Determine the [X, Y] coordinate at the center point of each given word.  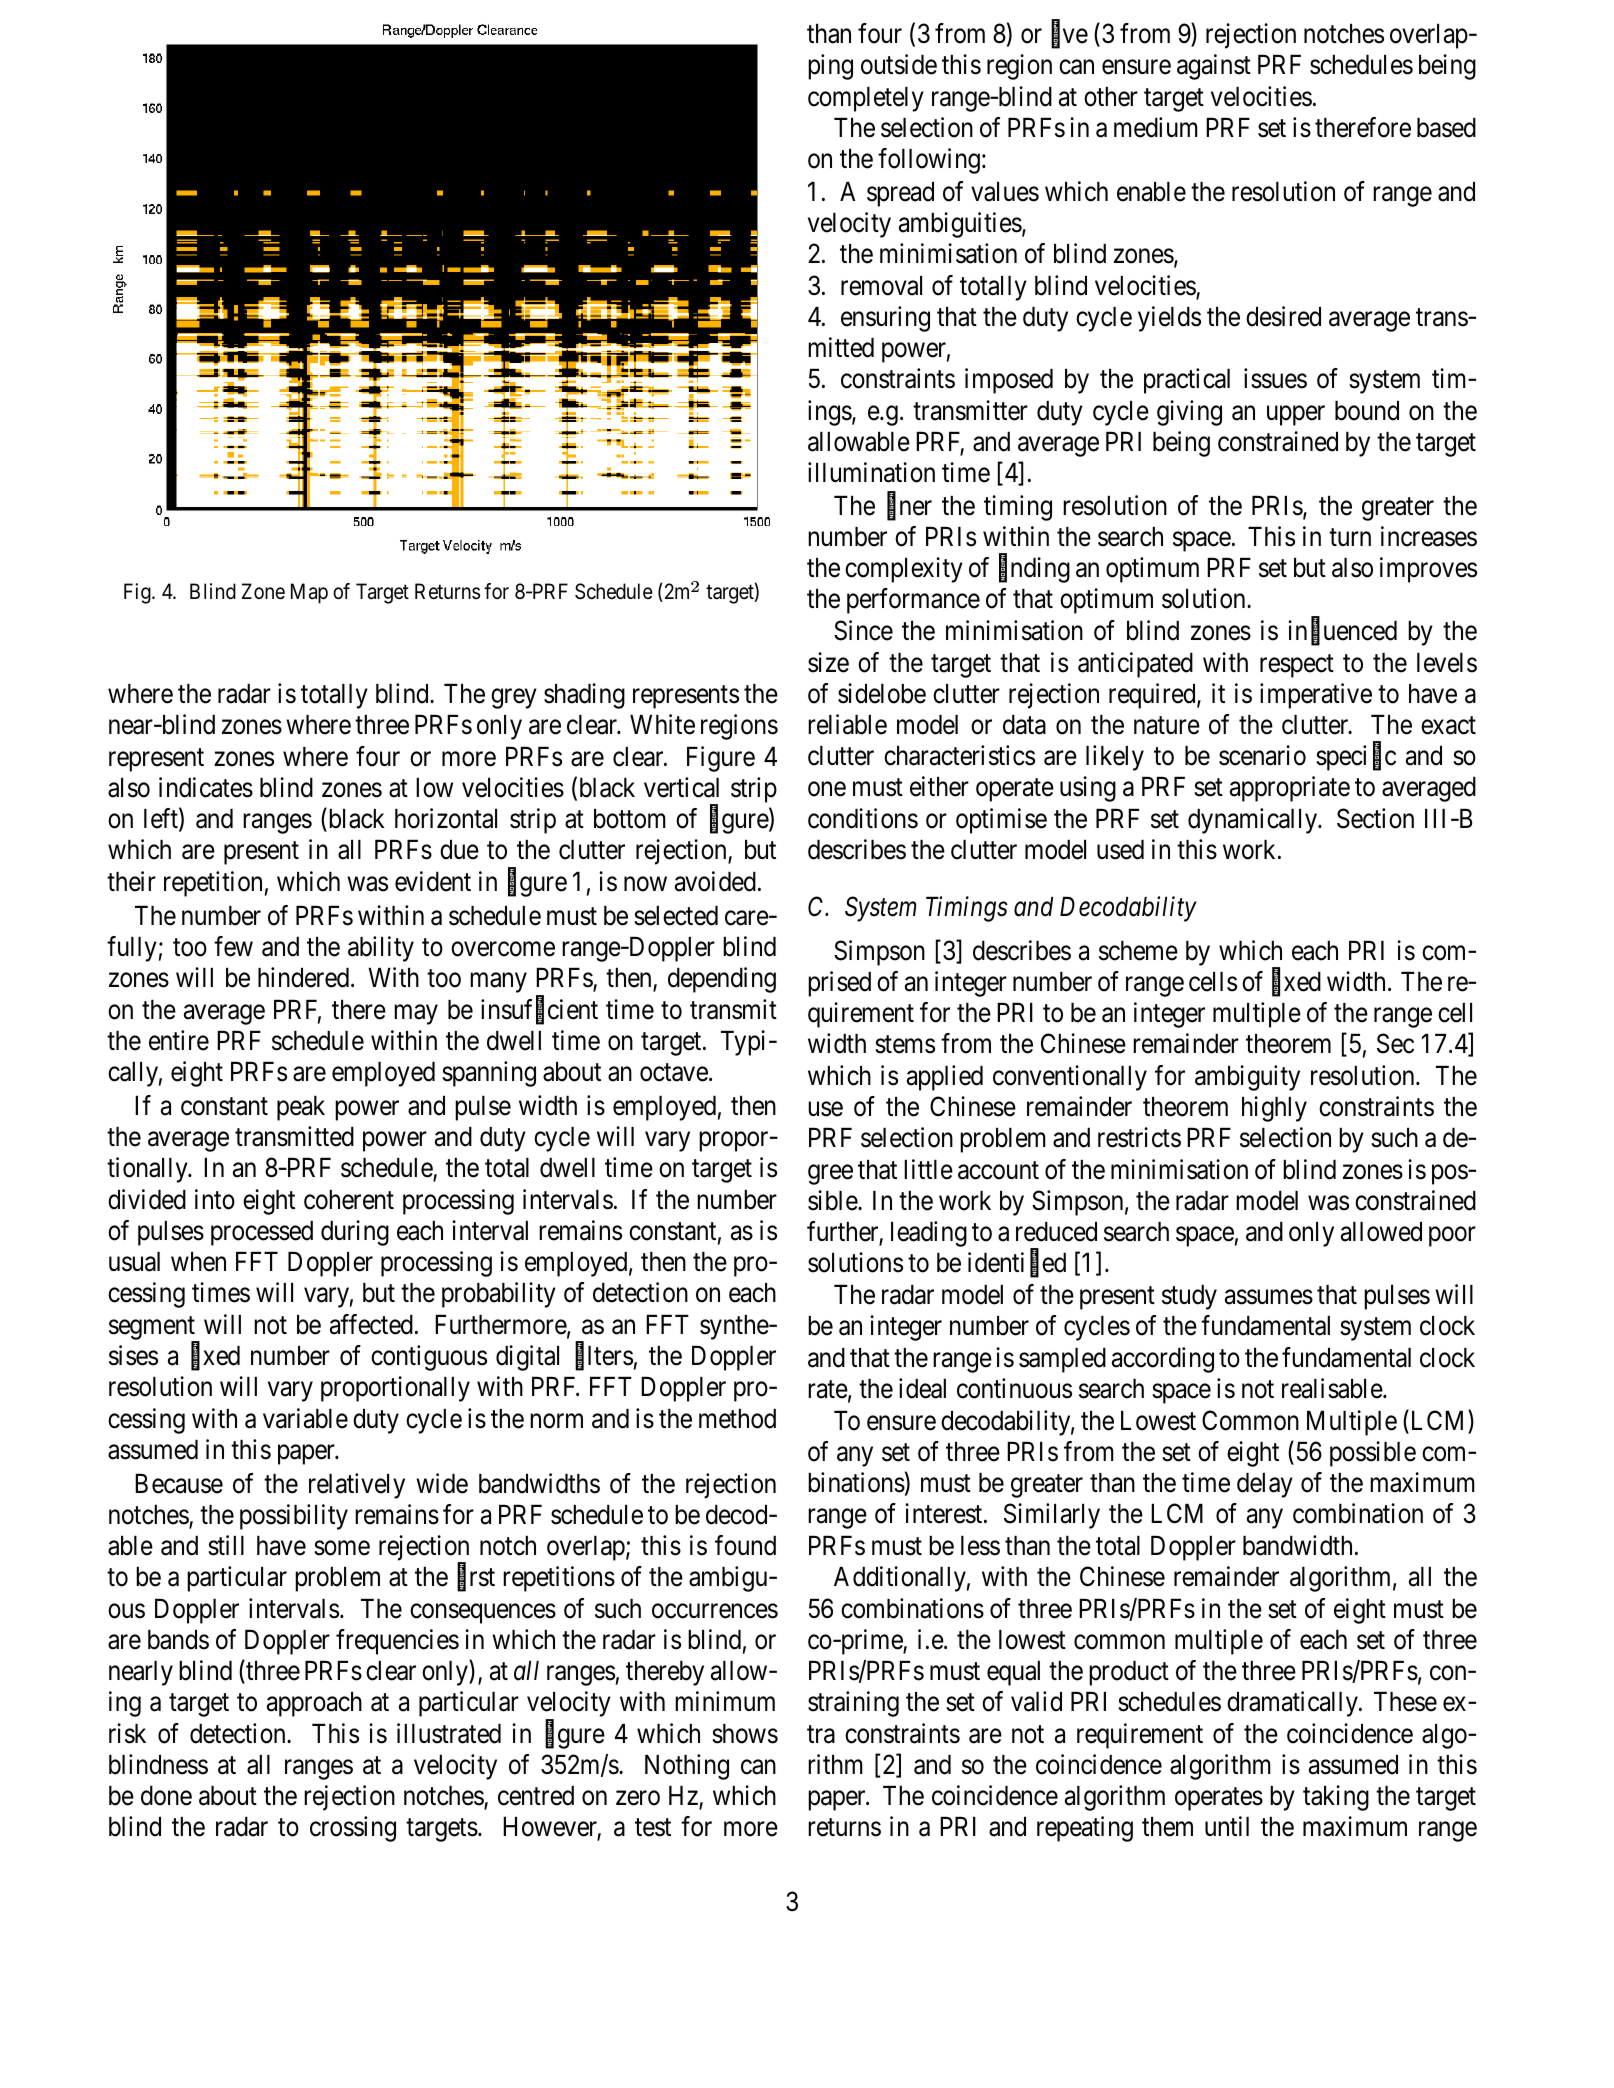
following [929, 161]
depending [722, 980]
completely [866, 99]
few [233, 946]
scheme [1138, 951]
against [1214, 67]
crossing [353, 1829]
